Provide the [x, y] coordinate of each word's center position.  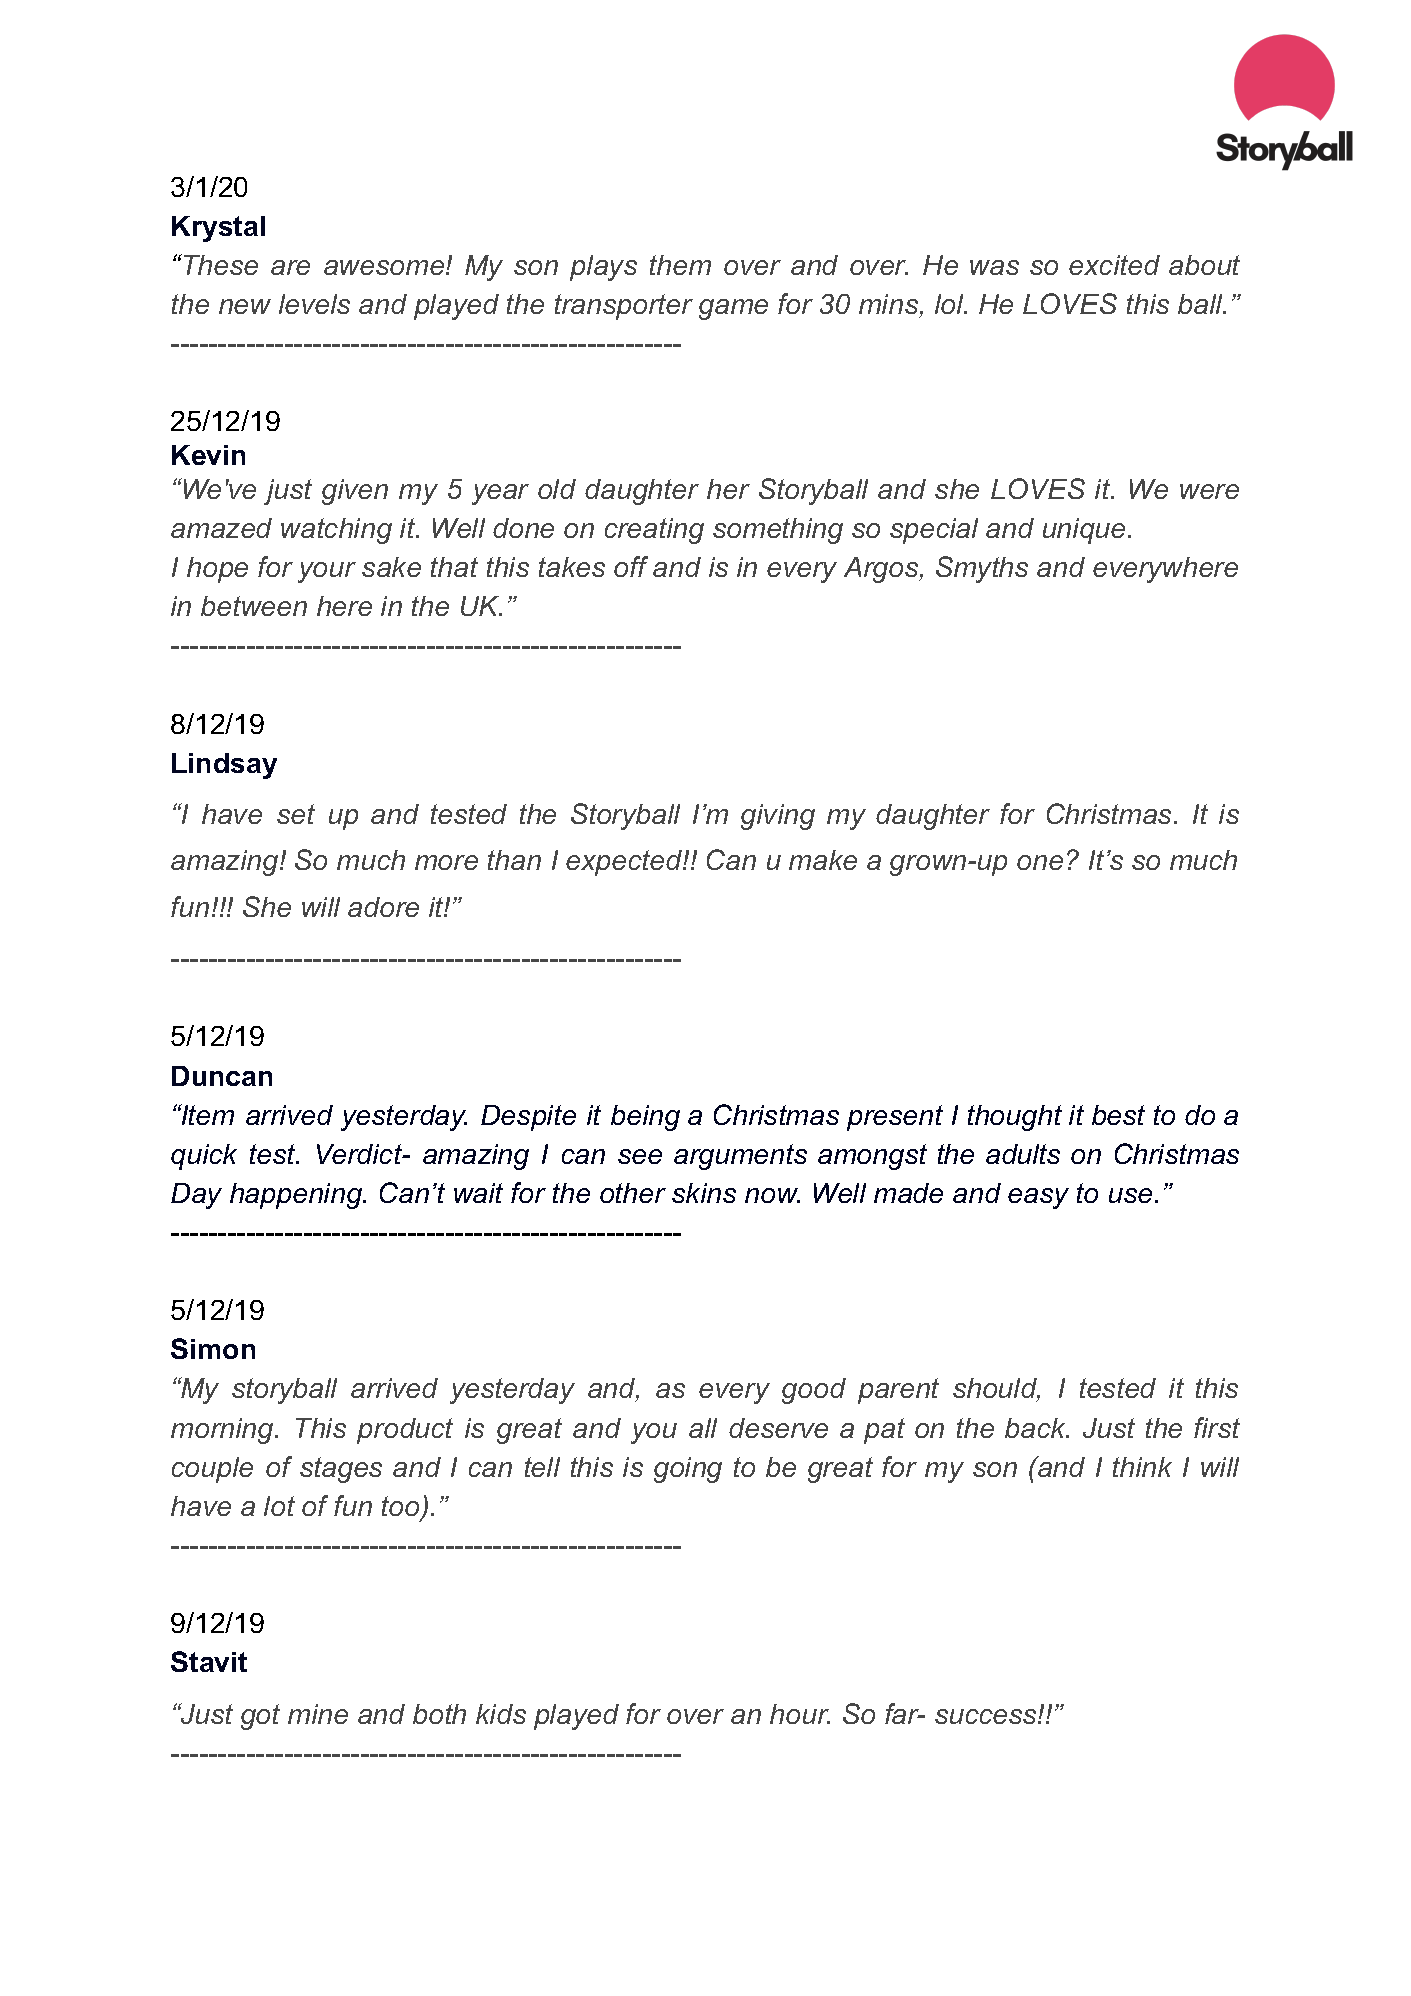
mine [318, 1714]
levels [314, 304]
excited [1114, 265]
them [680, 265]
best [1118, 1115]
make [823, 860]
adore [383, 907]
